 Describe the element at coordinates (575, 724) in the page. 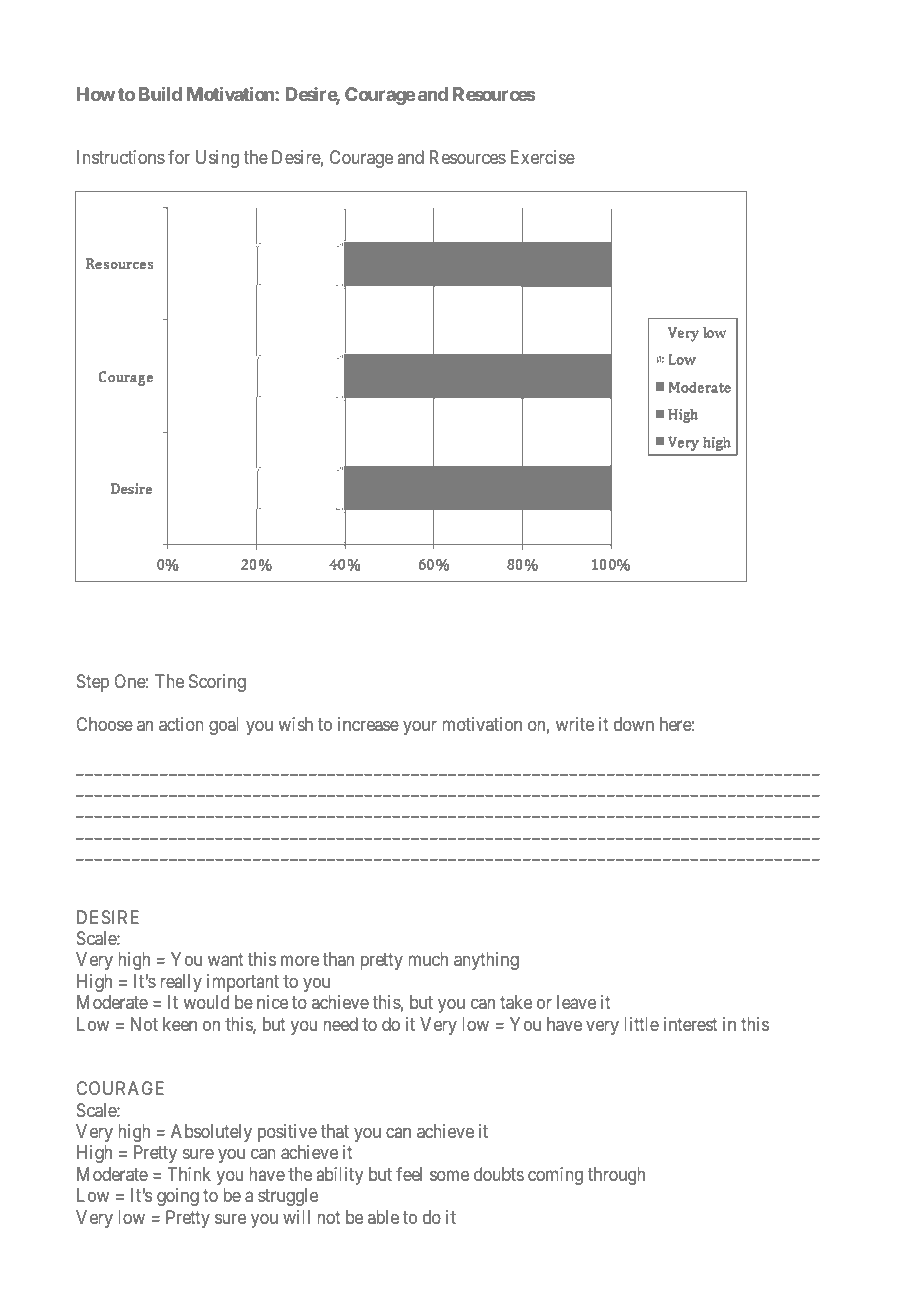

I see `write` at that location.
